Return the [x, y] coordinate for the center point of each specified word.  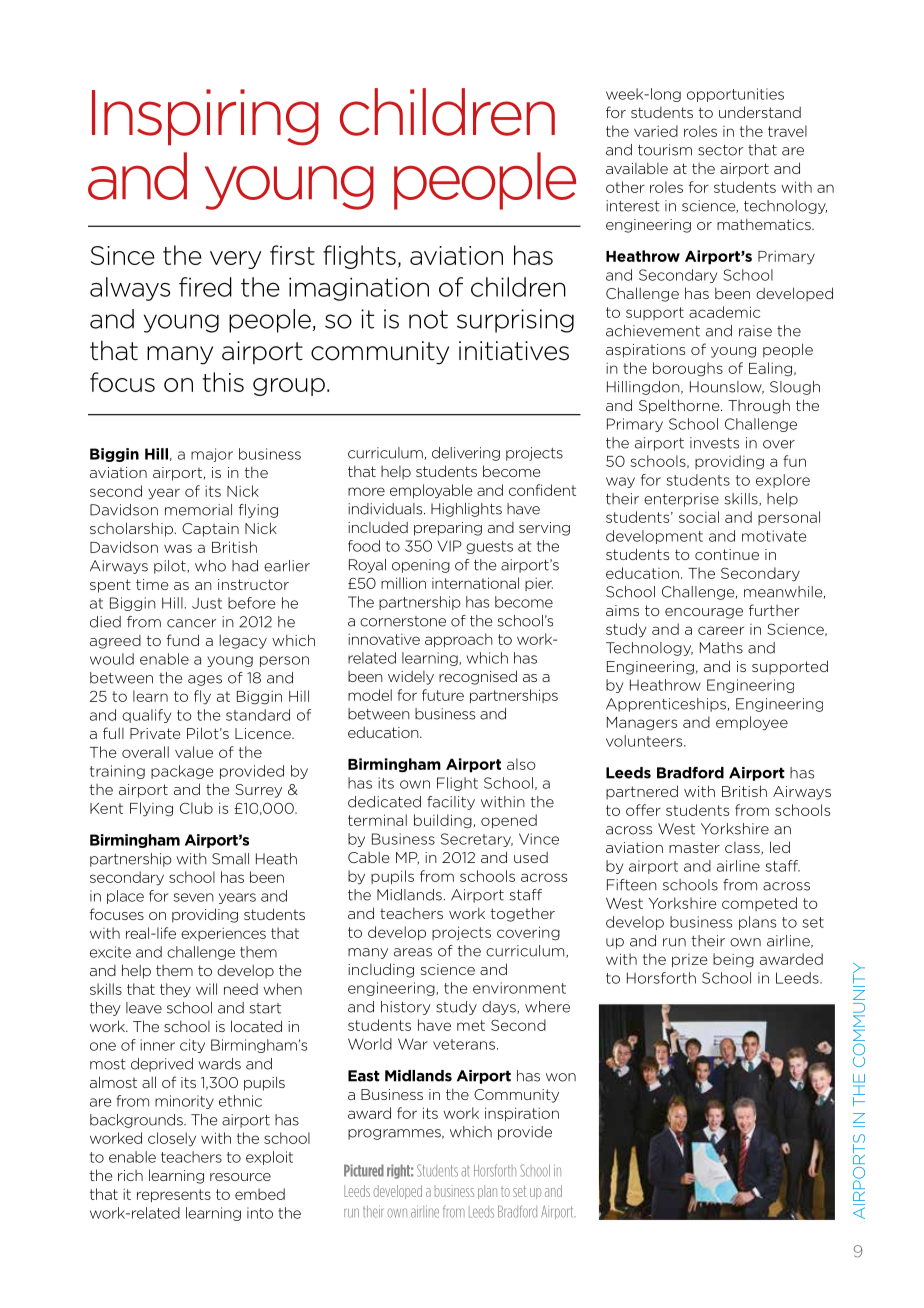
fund [183, 640]
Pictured [364, 1170]
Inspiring [205, 117]
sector [720, 150]
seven [193, 897]
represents [174, 1195]
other [625, 187]
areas [413, 952]
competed [759, 904]
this [223, 382]
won [561, 1077]
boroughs [688, 369]
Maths [721, 648]
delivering [466, 454]
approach [459, 640]
